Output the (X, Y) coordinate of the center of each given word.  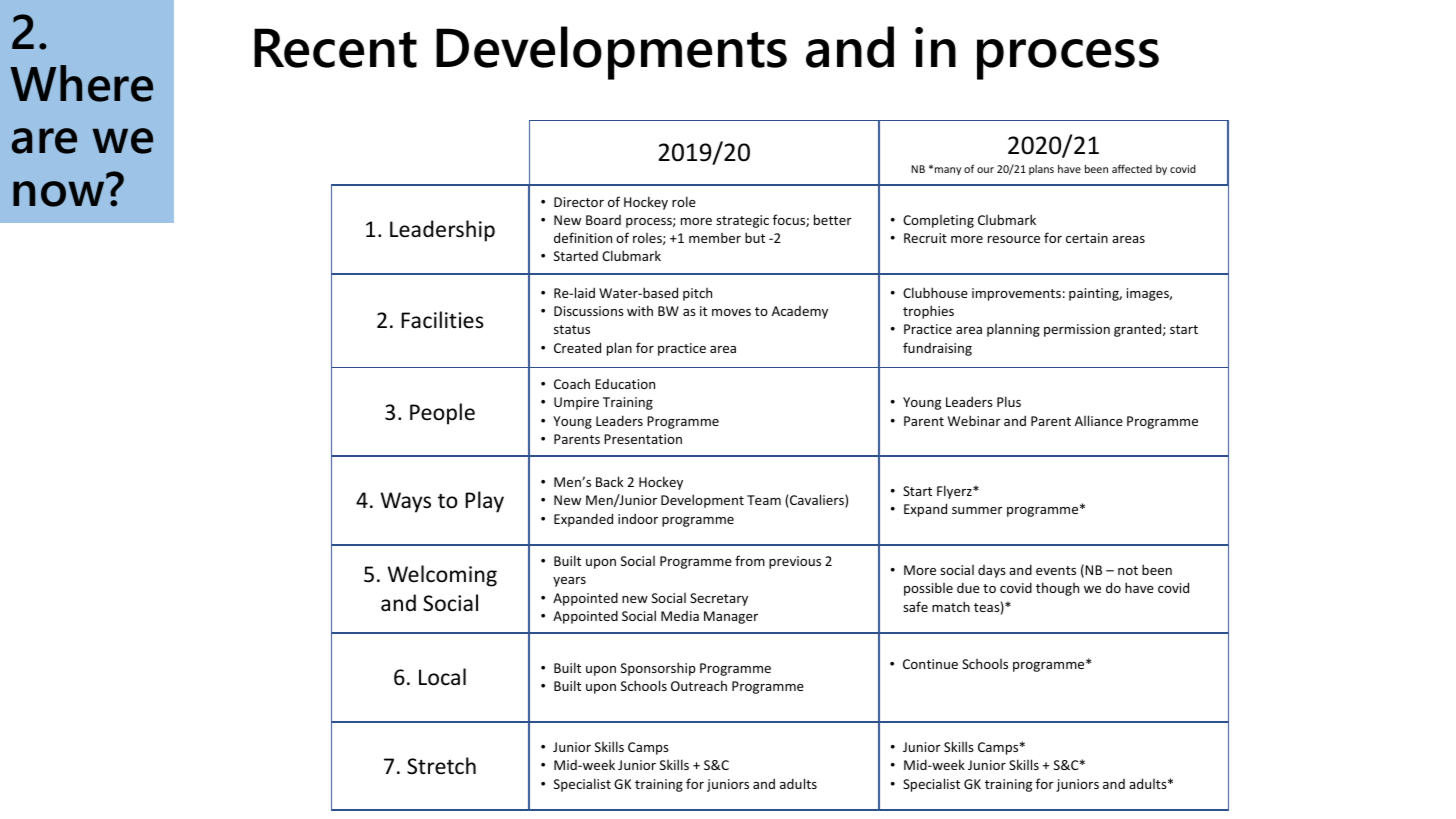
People (442, 414)
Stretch (441, 765)
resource (1014, 239)
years (569, 582)
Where (81, 83)
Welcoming (442, 576)
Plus (1009, 401)
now (58, 194)
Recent (335, 48)
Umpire (576, 403)
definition (583, 237)
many (948, 171)
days (992, 571)
